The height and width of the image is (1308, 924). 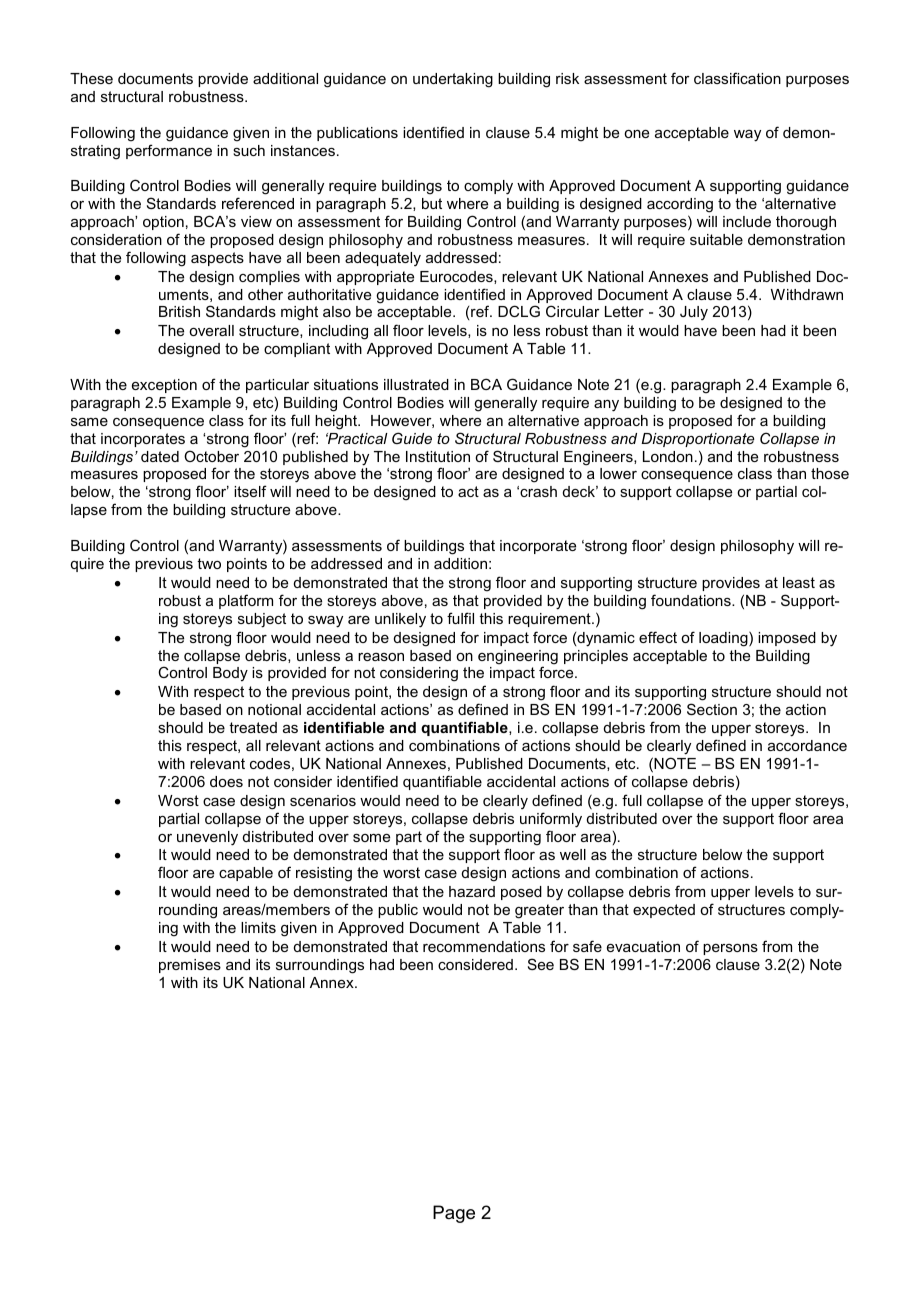 What do you see at coordinates (190, 966) in the image?
I see `premises` at bounding box center [190, 966].
